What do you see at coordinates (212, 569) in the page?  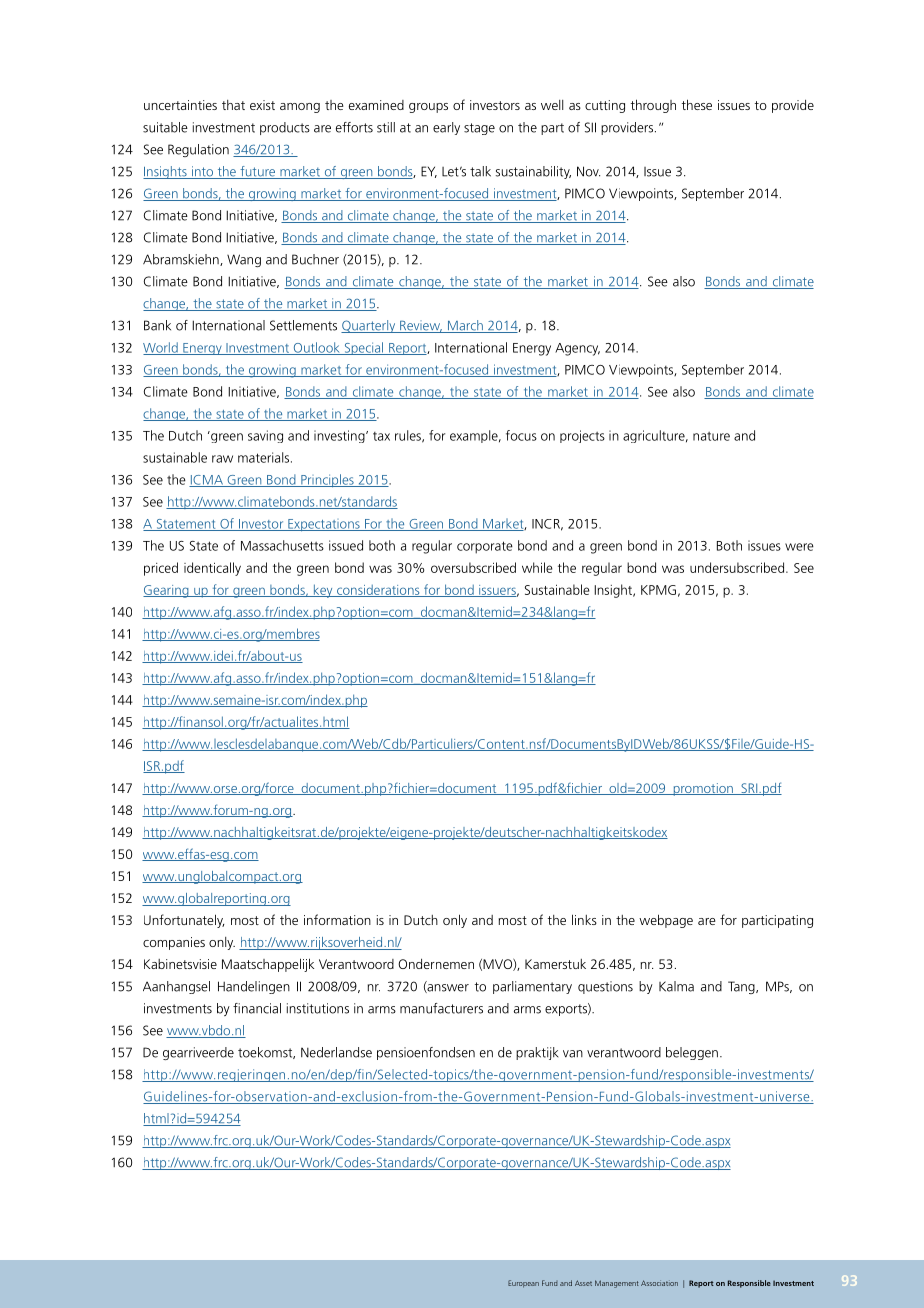 I see `identically` at bounding box center [212, 569].
